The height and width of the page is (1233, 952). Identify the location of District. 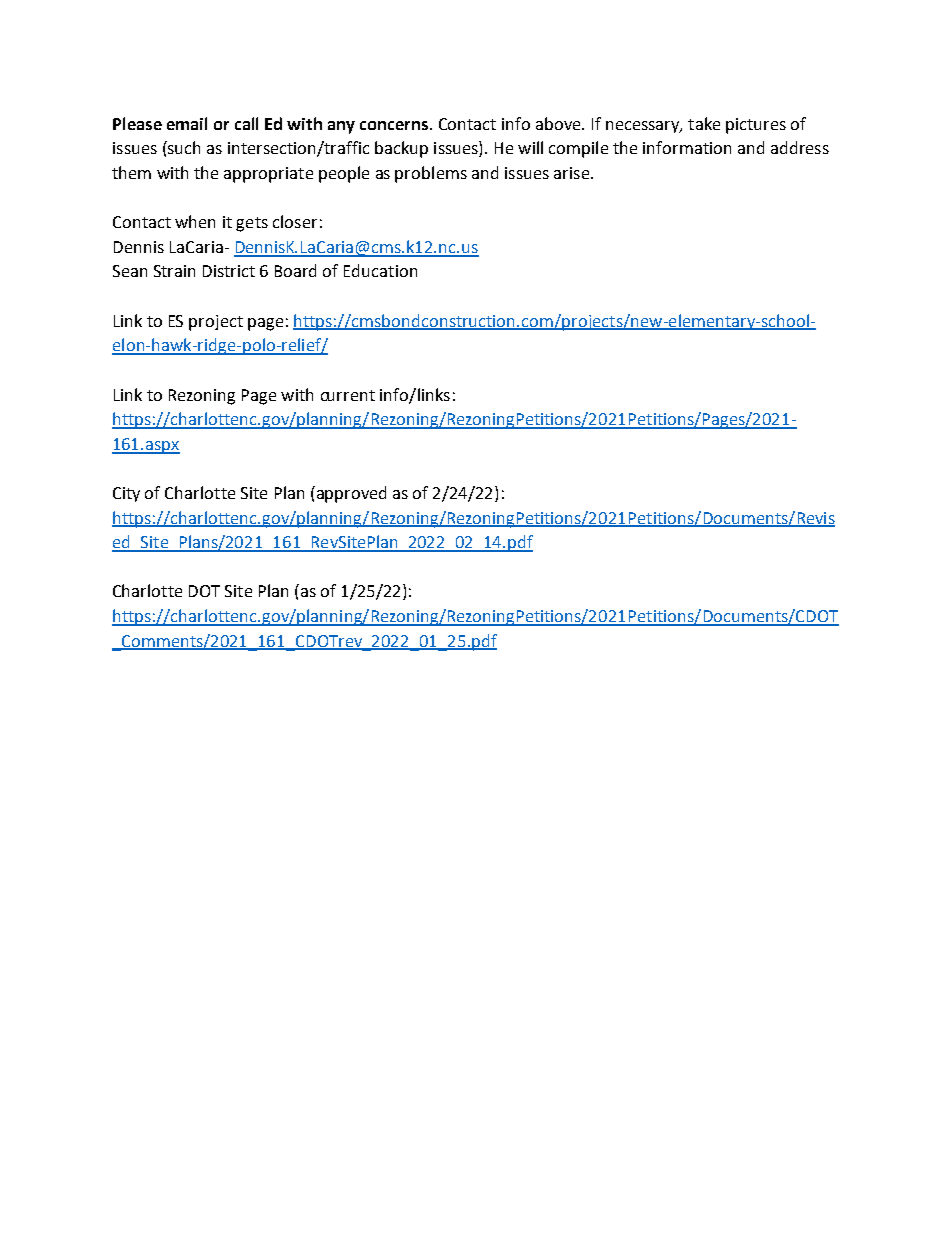
(229, 271).
